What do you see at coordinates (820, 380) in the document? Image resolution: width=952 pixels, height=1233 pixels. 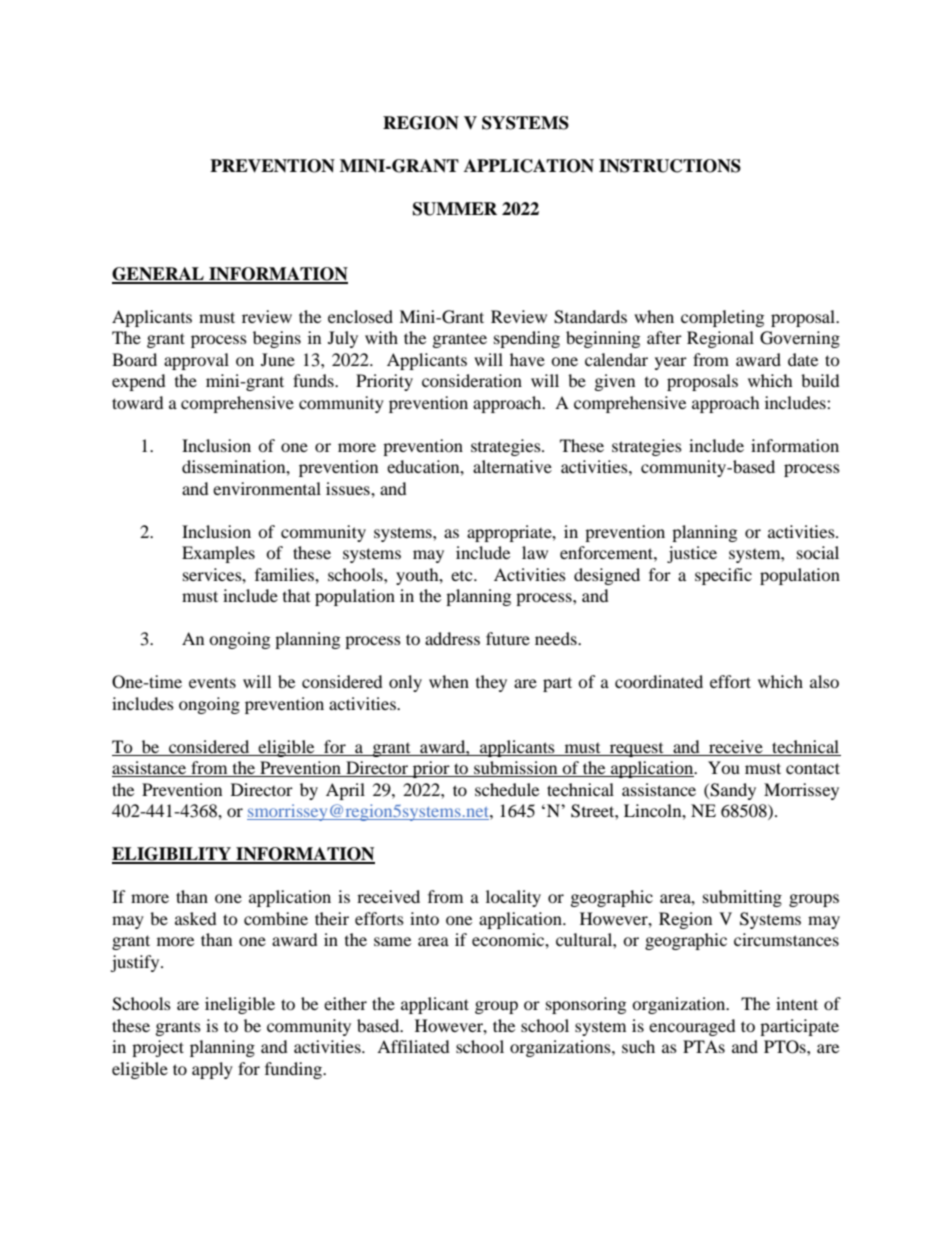 I see `build` at bounding box center [820, 380].
